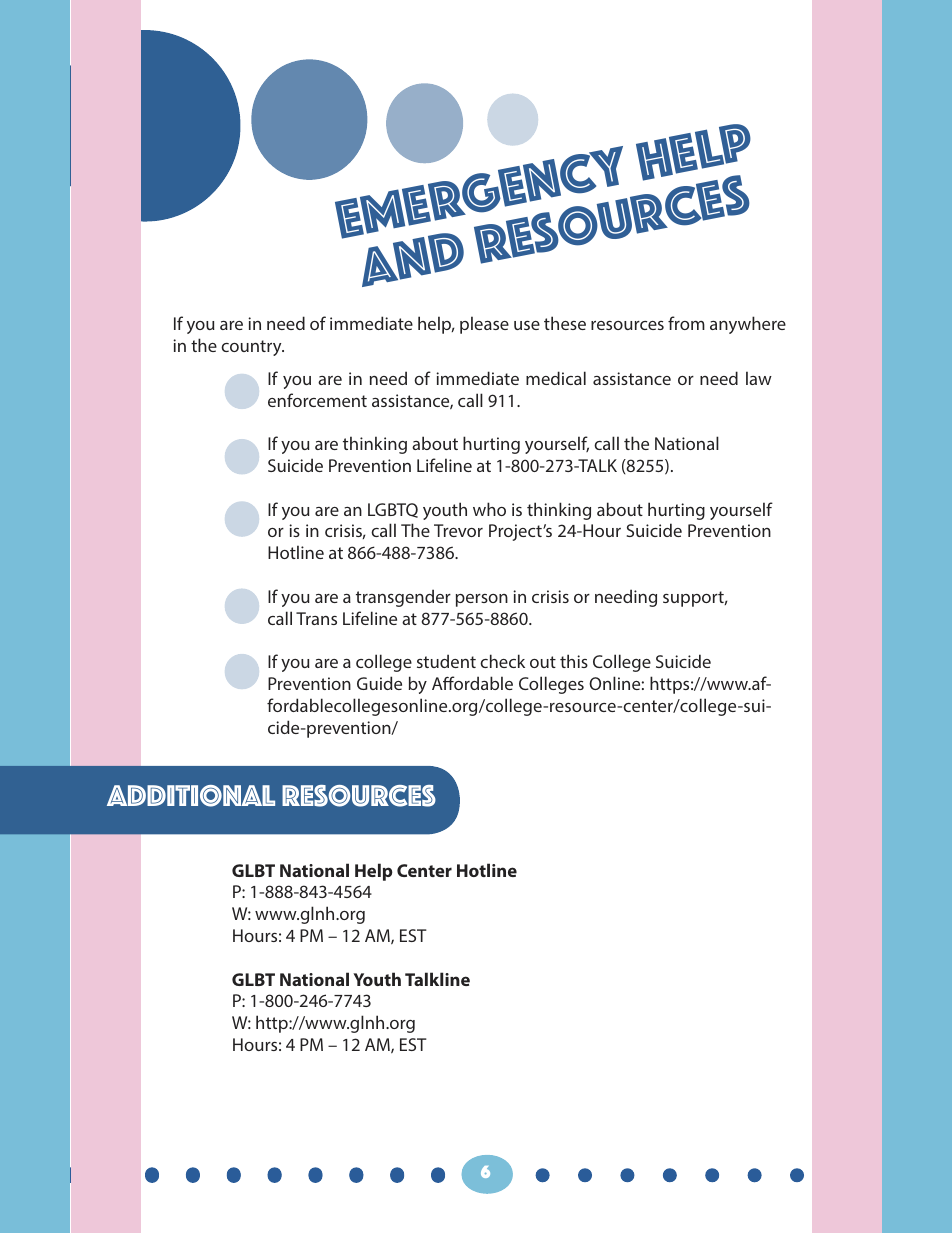  Describe the element at coordinates (191, 796) in the screenshot. I see `Additional` at that location.
